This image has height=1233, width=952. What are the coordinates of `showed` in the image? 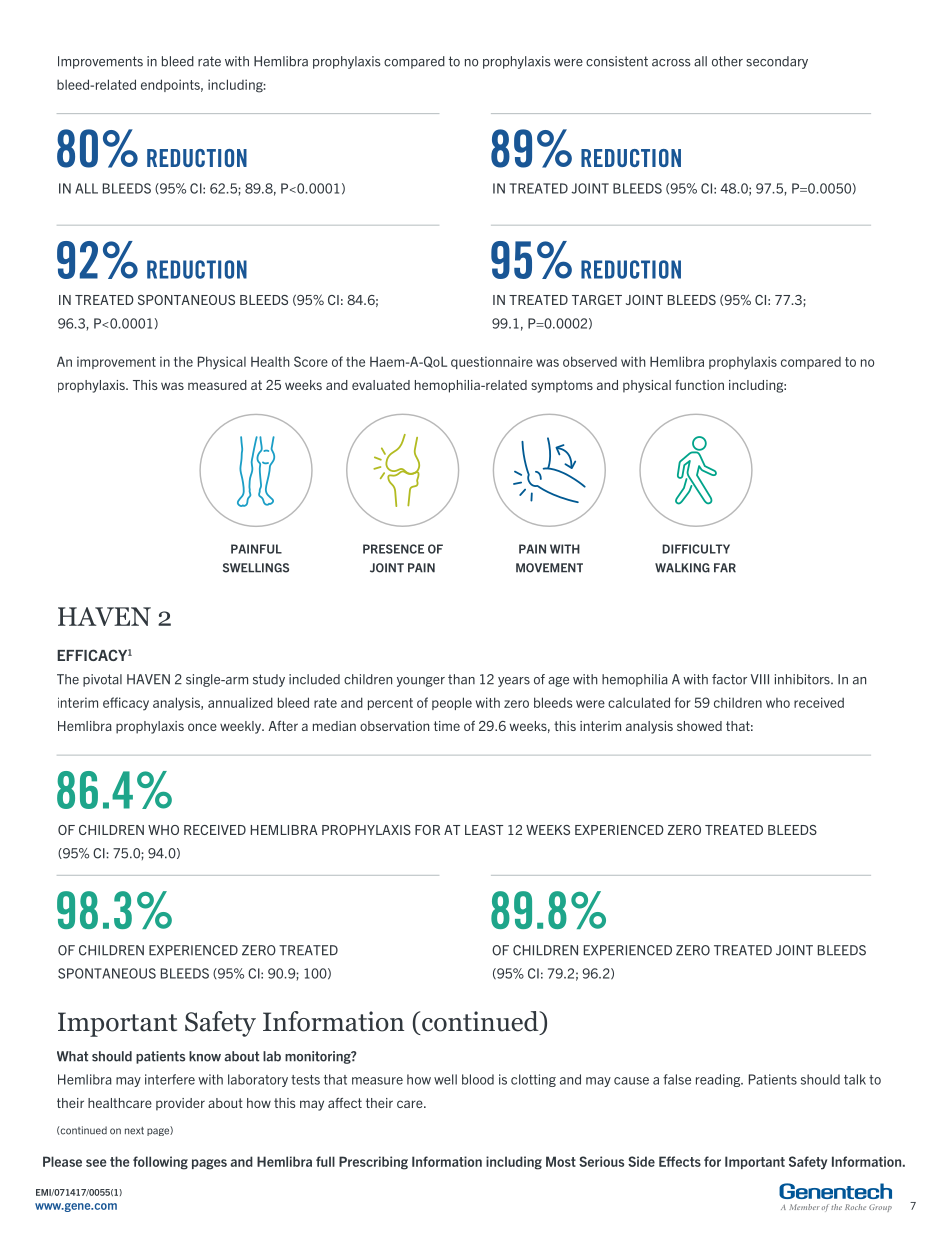 It's located at (699, 726).
